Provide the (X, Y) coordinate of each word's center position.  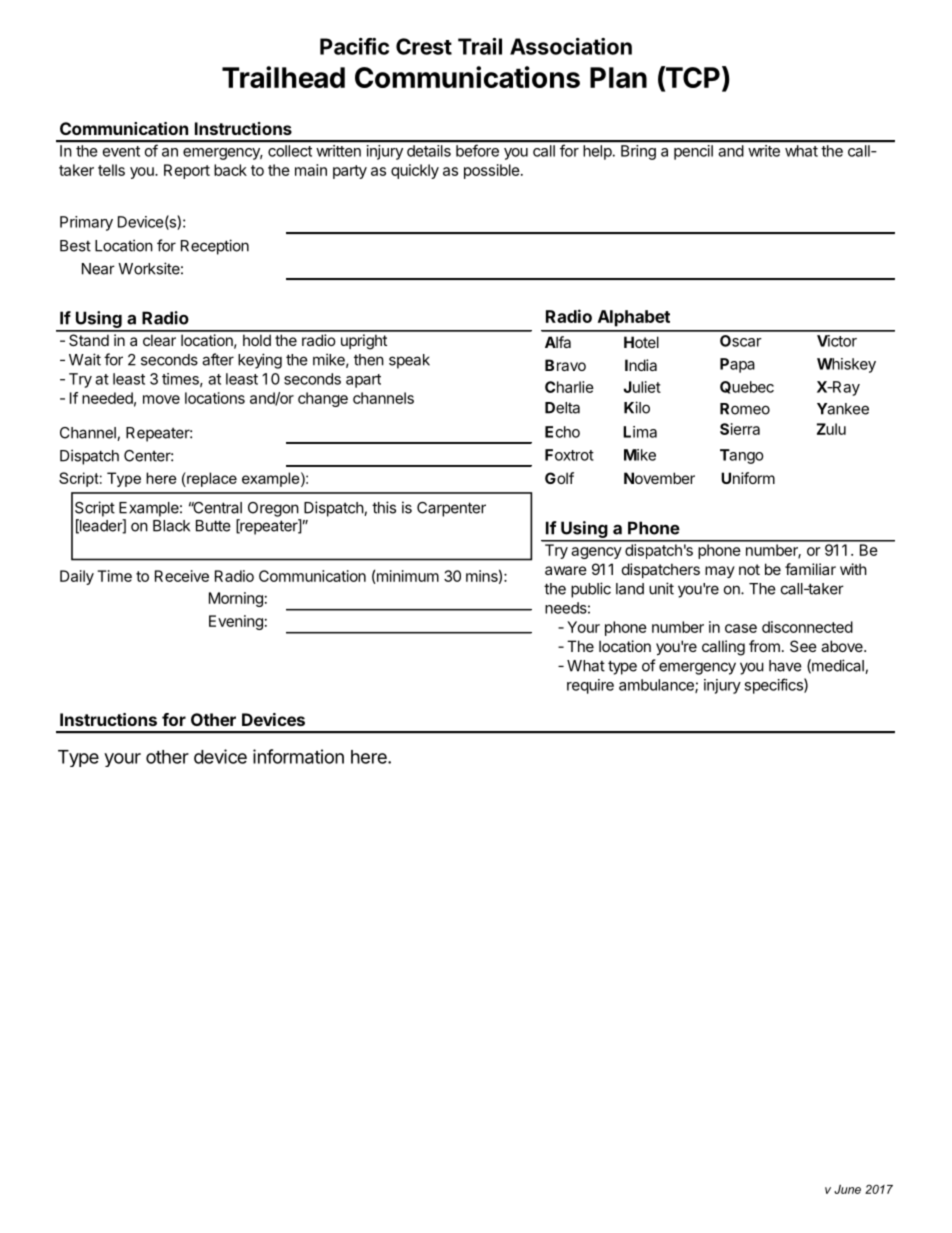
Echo (562, 432)
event (121, 151)
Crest (424, 46)
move (161, 399)
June (847, 1189)
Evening (236, 622)
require (590, 686)
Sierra (740, 429)
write (764, 151)
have (785, 666)
